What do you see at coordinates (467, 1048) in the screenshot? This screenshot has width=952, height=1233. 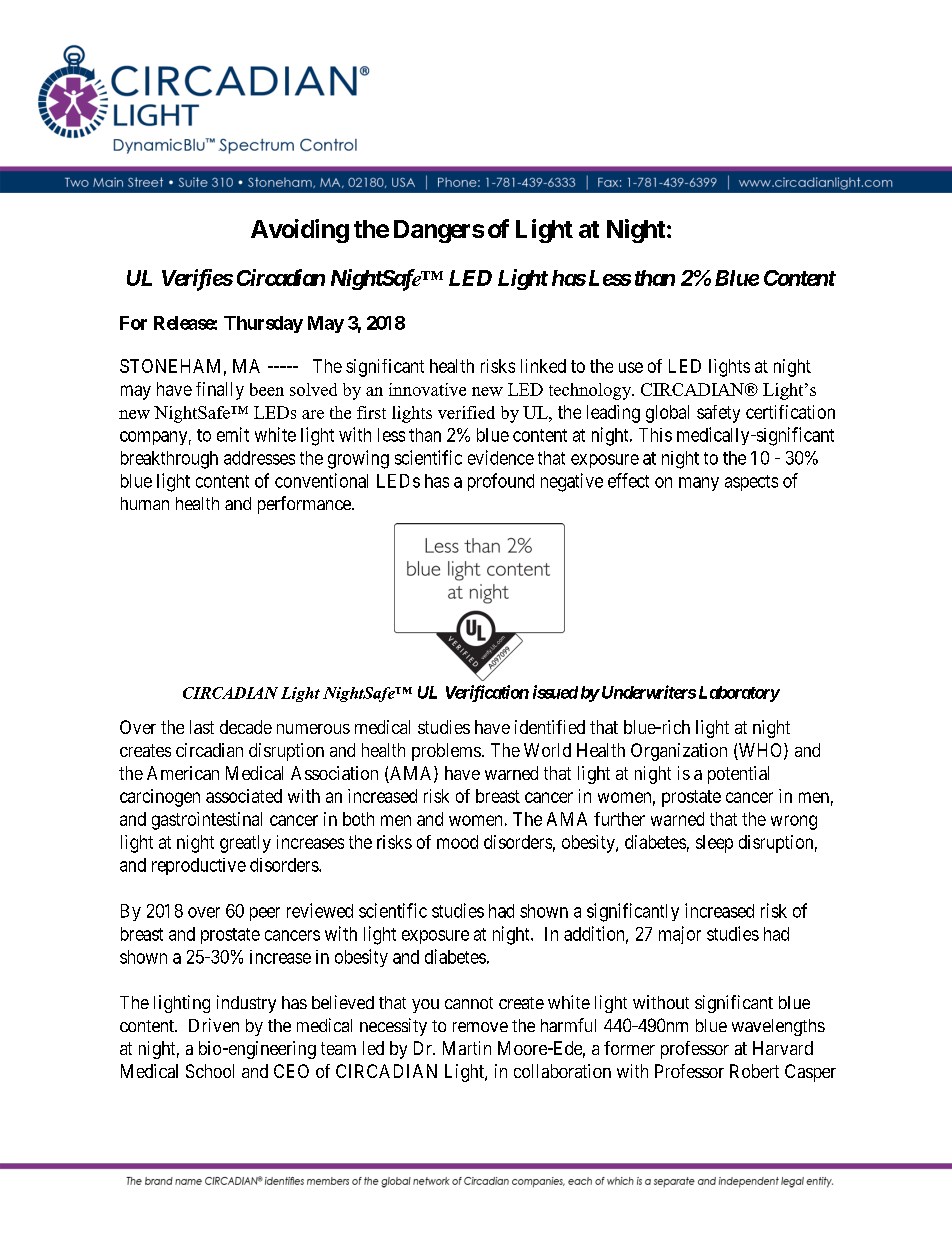 I see `Martin` at bounding box center [467, 1048].
